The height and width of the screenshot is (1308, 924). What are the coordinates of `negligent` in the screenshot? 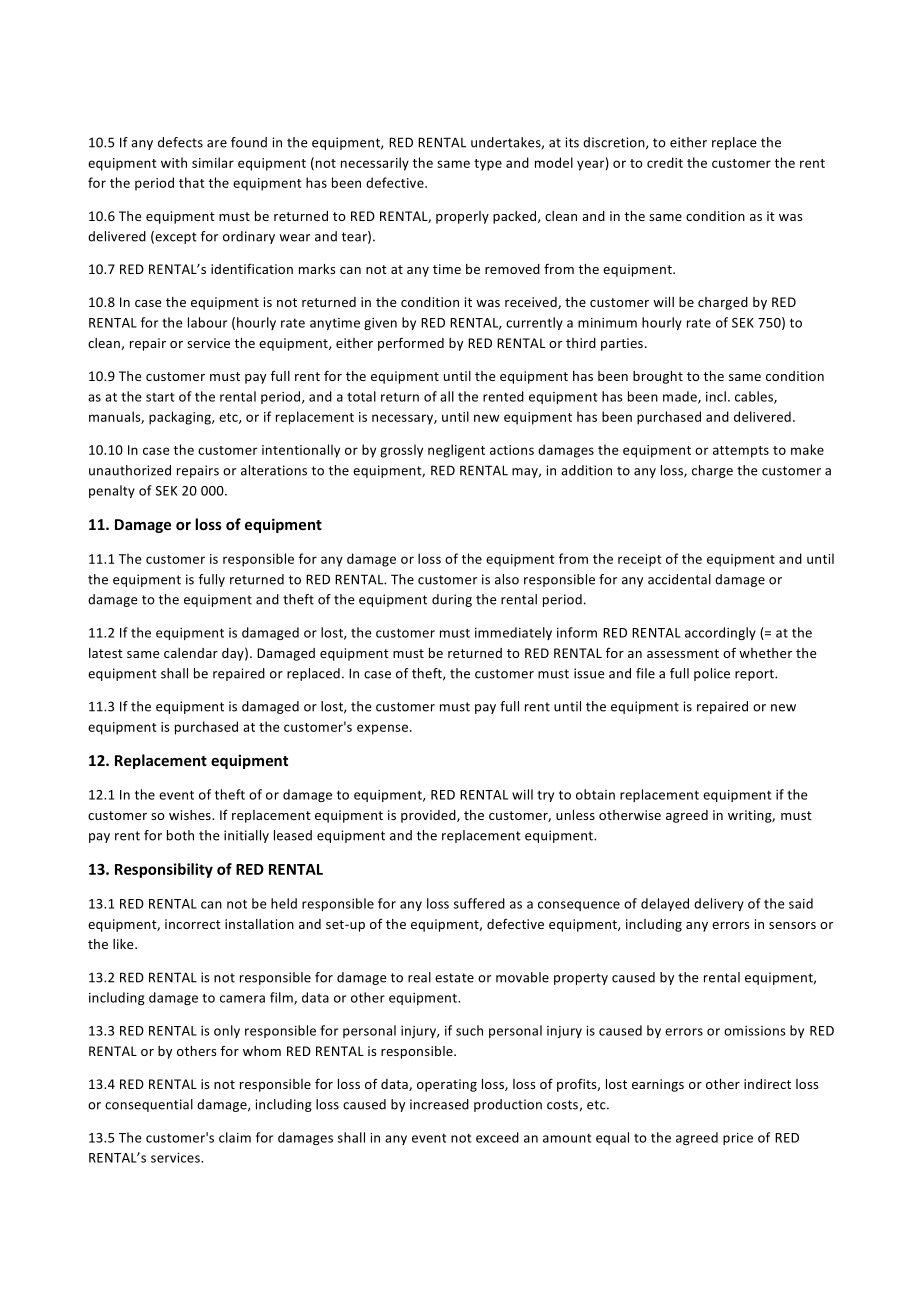 It's located at (456, 451).
